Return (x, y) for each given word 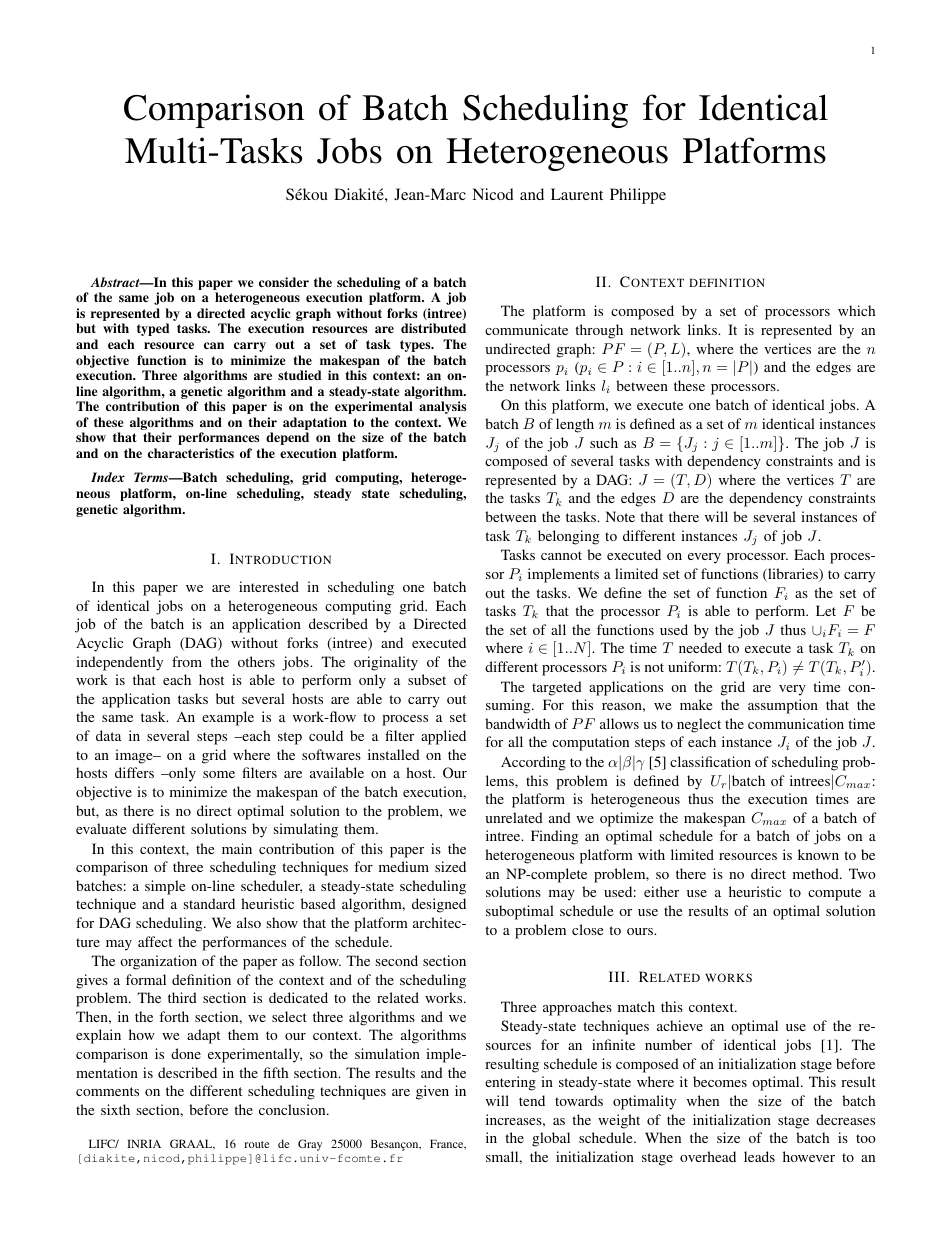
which (856, 310)
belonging (568, 537)
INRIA (144, 1143)
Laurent (577, 194)
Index (108, 477)
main (237, 848)
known (818, 854)
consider (284, 282)
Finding (554, 837)
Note (620, 516)
